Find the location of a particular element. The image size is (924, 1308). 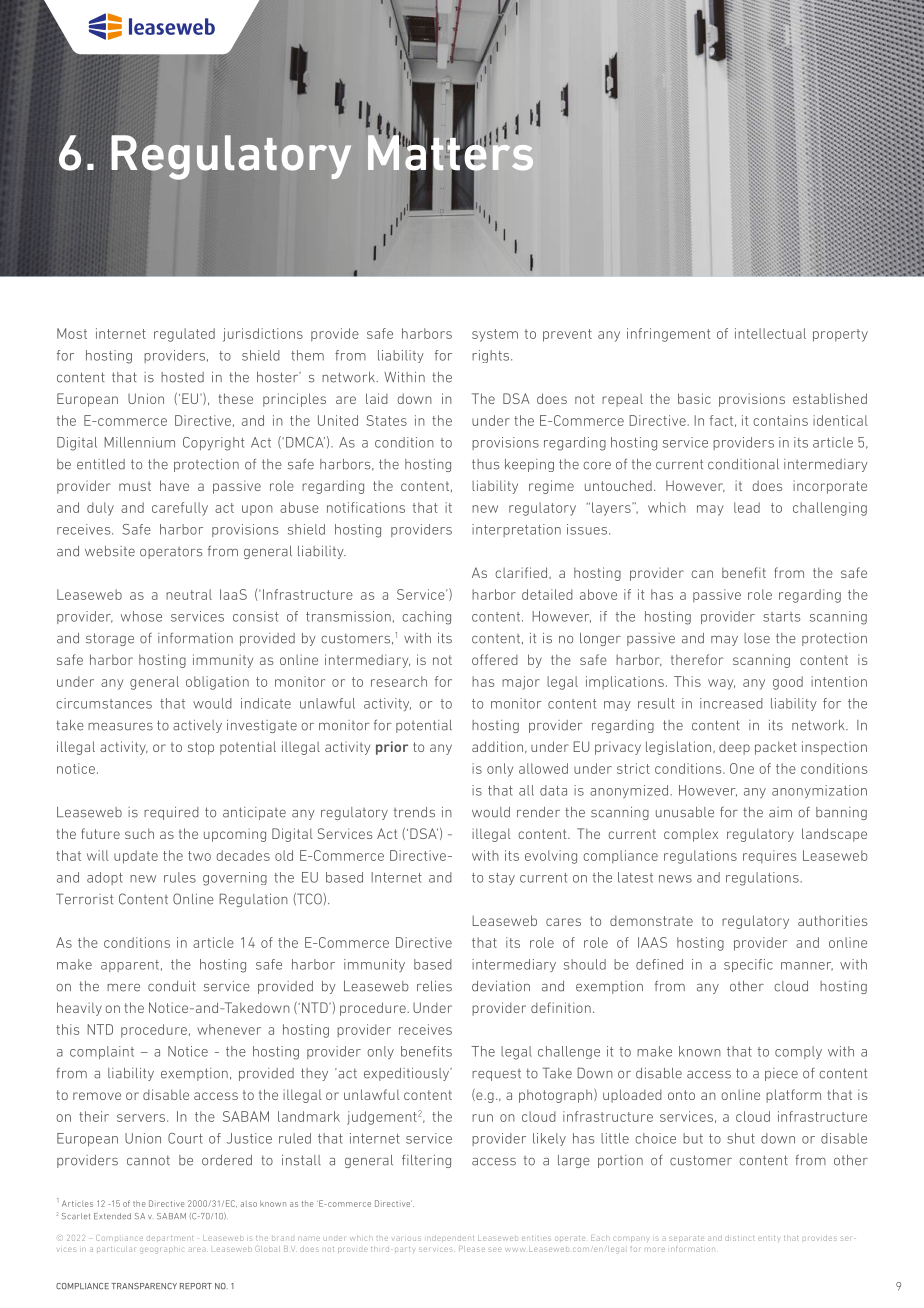

hosted is located at coordinates (182, 377).
